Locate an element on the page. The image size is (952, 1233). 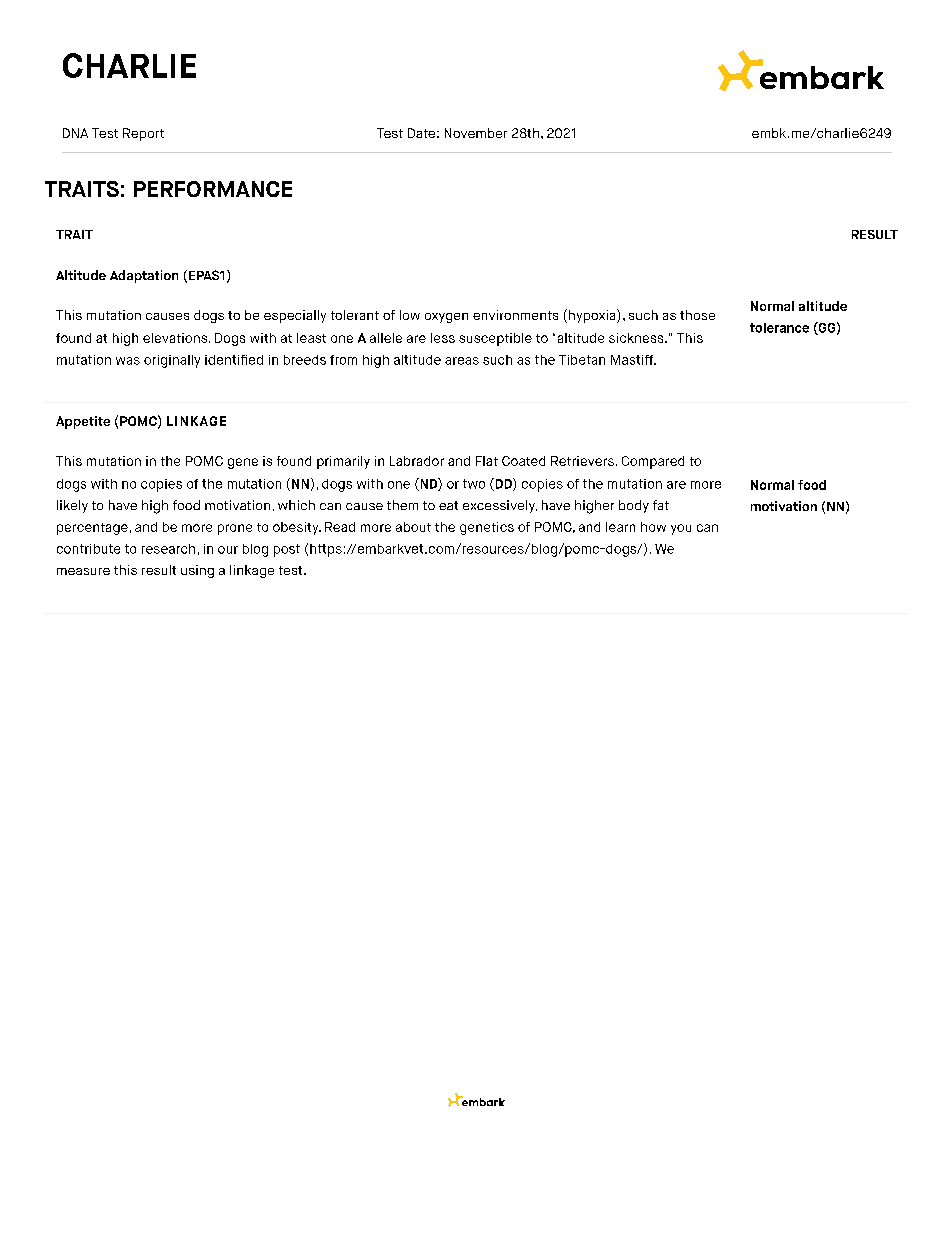
areas is located at coordinates (462, 361).
